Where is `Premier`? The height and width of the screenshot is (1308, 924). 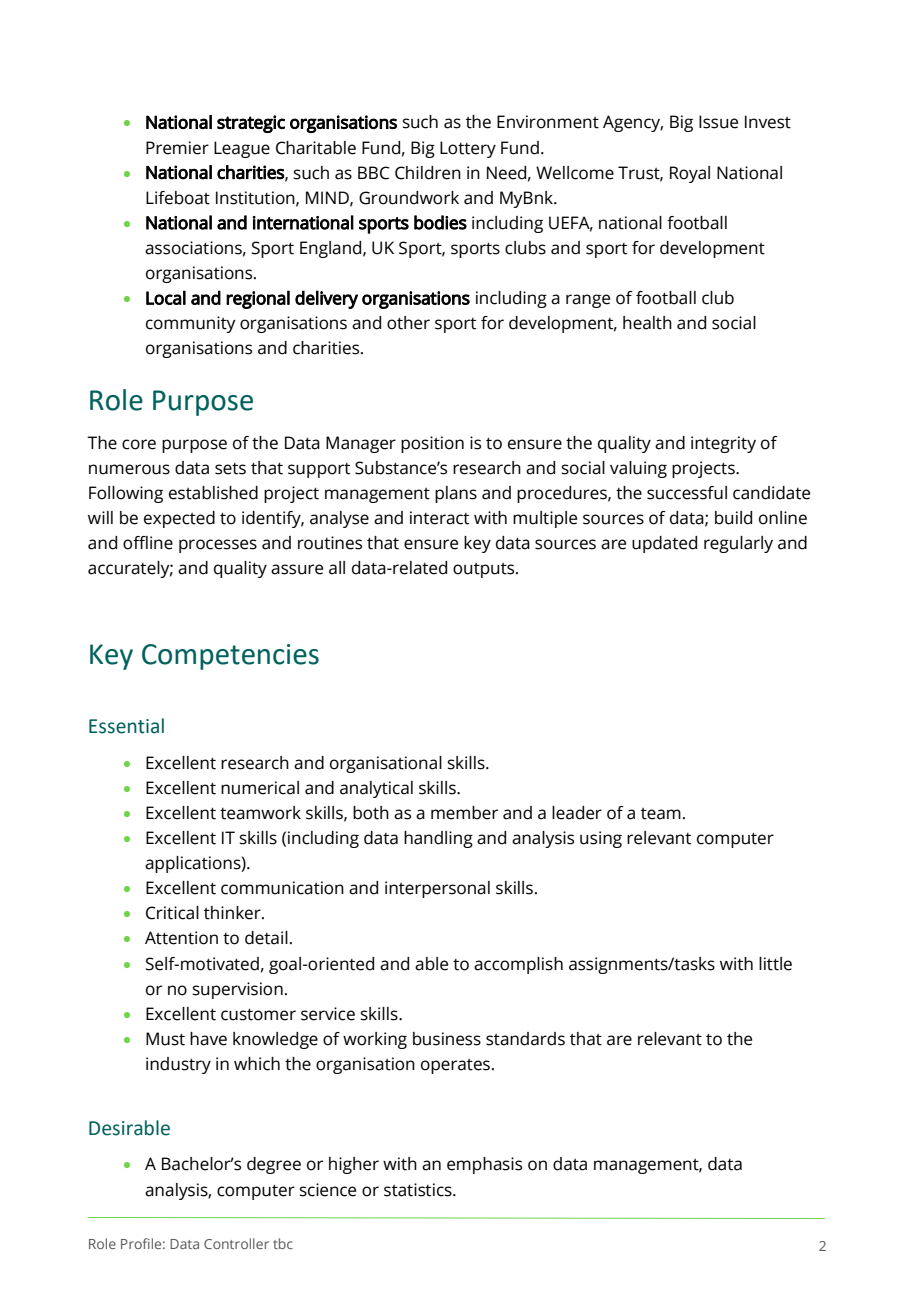 Premier is located at coordinates (177, 148).
